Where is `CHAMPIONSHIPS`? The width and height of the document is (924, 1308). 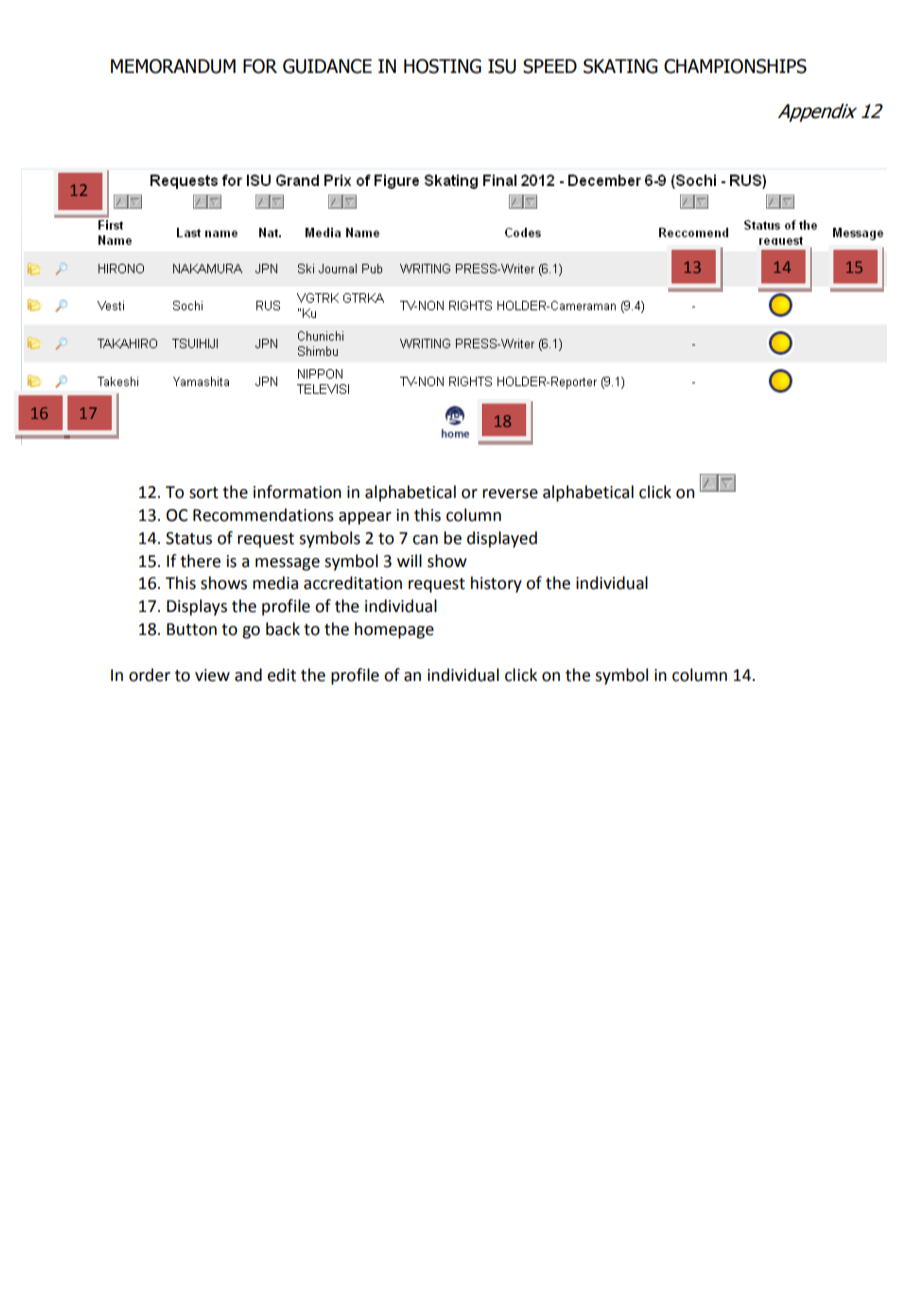
CHAMPIONSHIPS is located at coordinates (735, 66).
